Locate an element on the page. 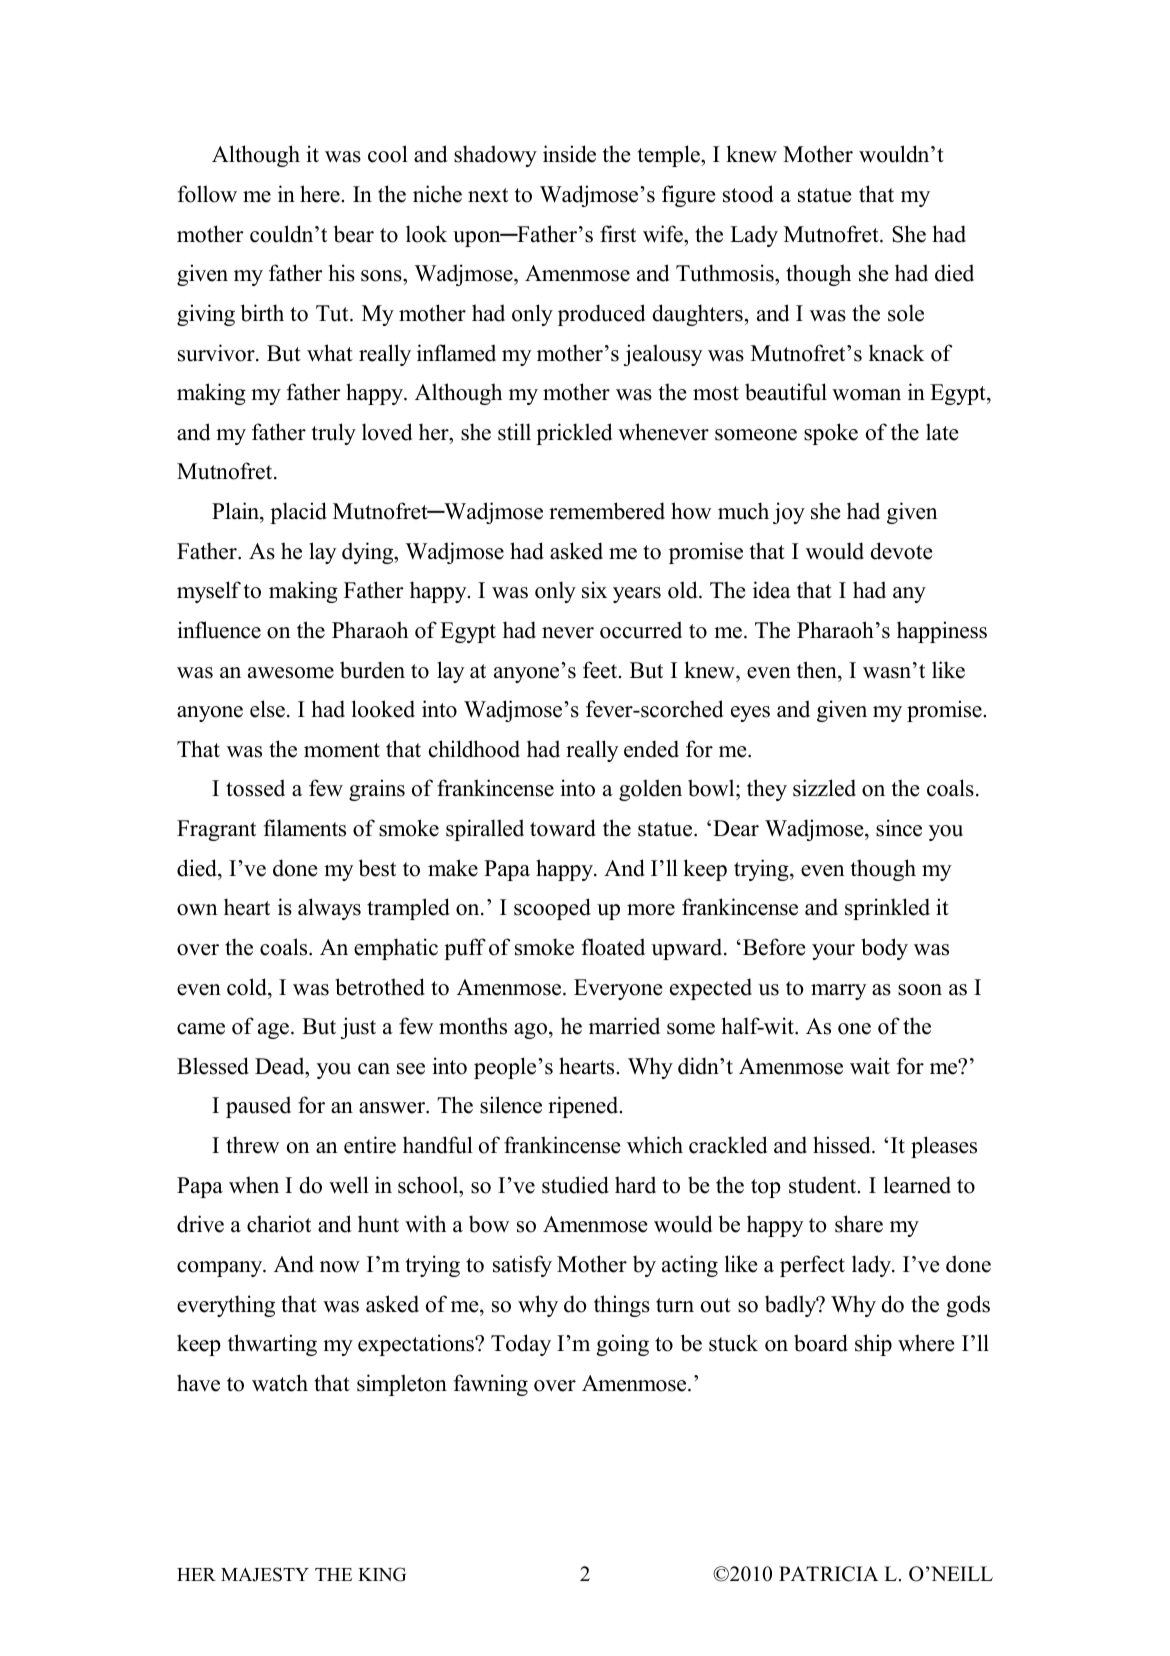 The height and width of the image is (1656, 1170). then is located at coordinates (818, 670).
